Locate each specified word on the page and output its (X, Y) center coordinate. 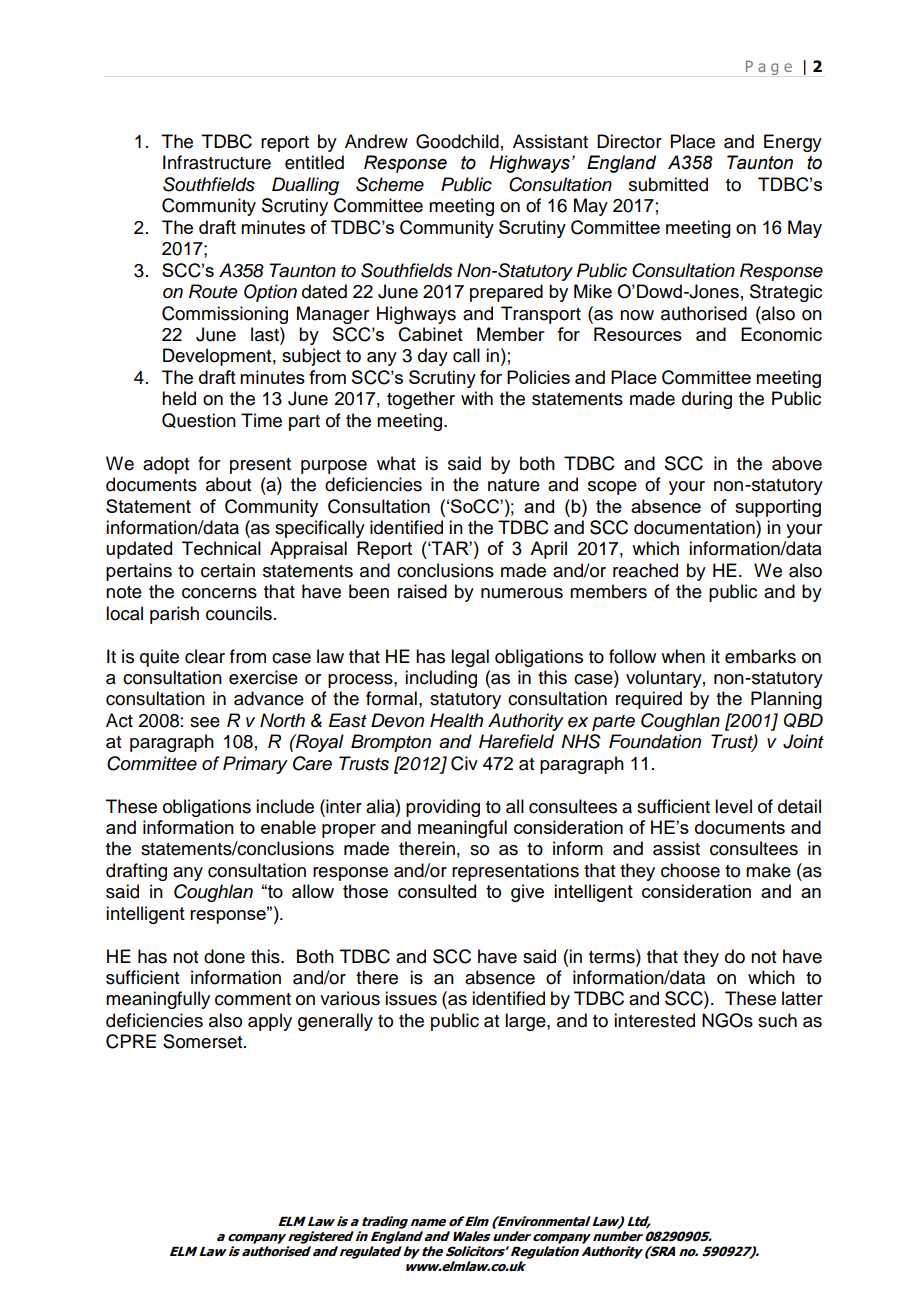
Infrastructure (217, 162)
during (707, 400)
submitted (668, 184)
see (205, 722)
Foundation (655, 741)
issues (411, 998)
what (396, 463)
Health (456, 720)
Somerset (204, 1041)
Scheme (390, 184)
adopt (166, 465)
